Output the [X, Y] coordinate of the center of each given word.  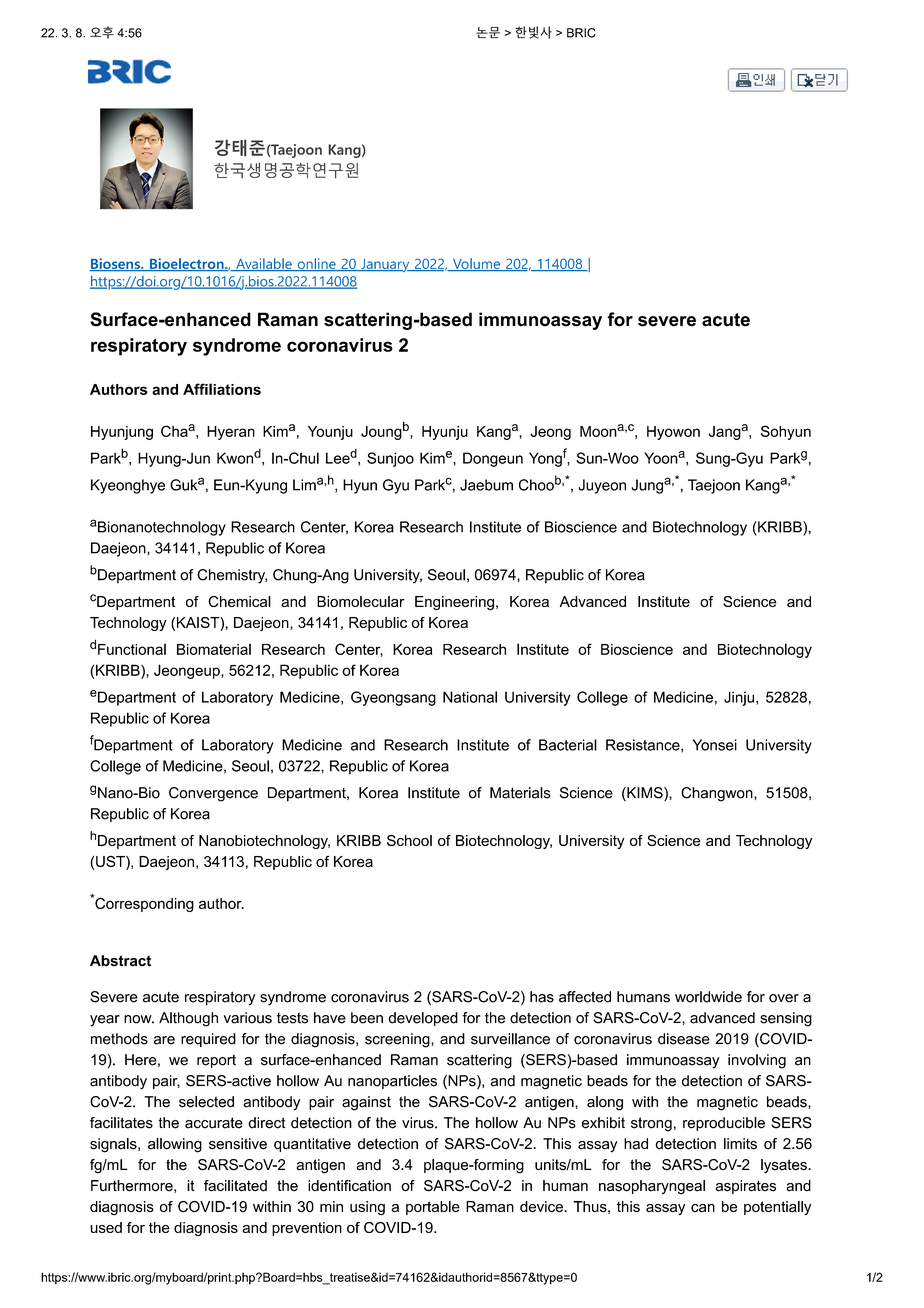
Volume [476, 264]
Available [264, 264]
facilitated [235, 1186]
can [703, 1208]
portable [433, 1208]
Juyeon [602, 486]
